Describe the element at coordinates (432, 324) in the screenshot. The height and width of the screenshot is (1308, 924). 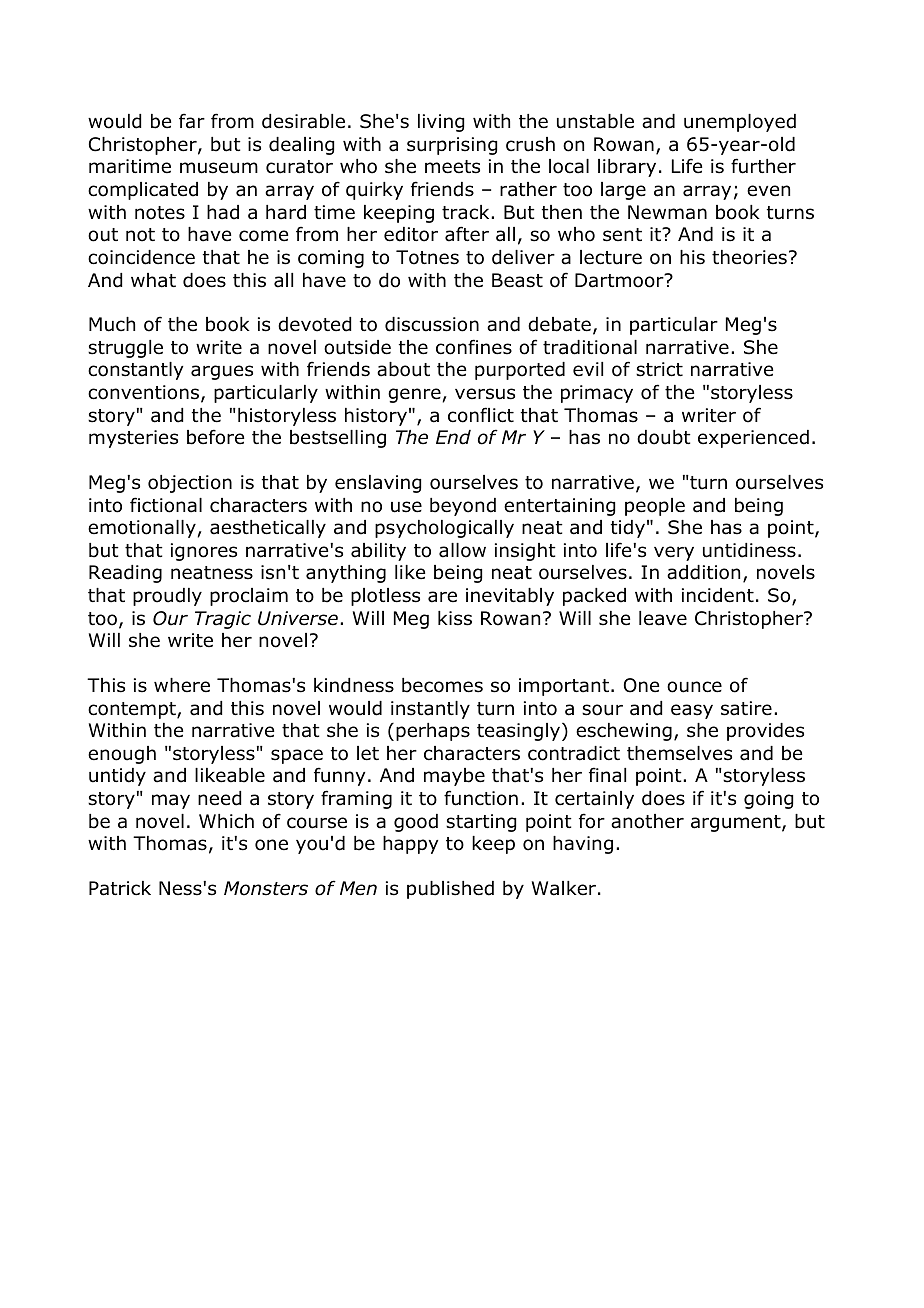
I see `discussion` at that location.
